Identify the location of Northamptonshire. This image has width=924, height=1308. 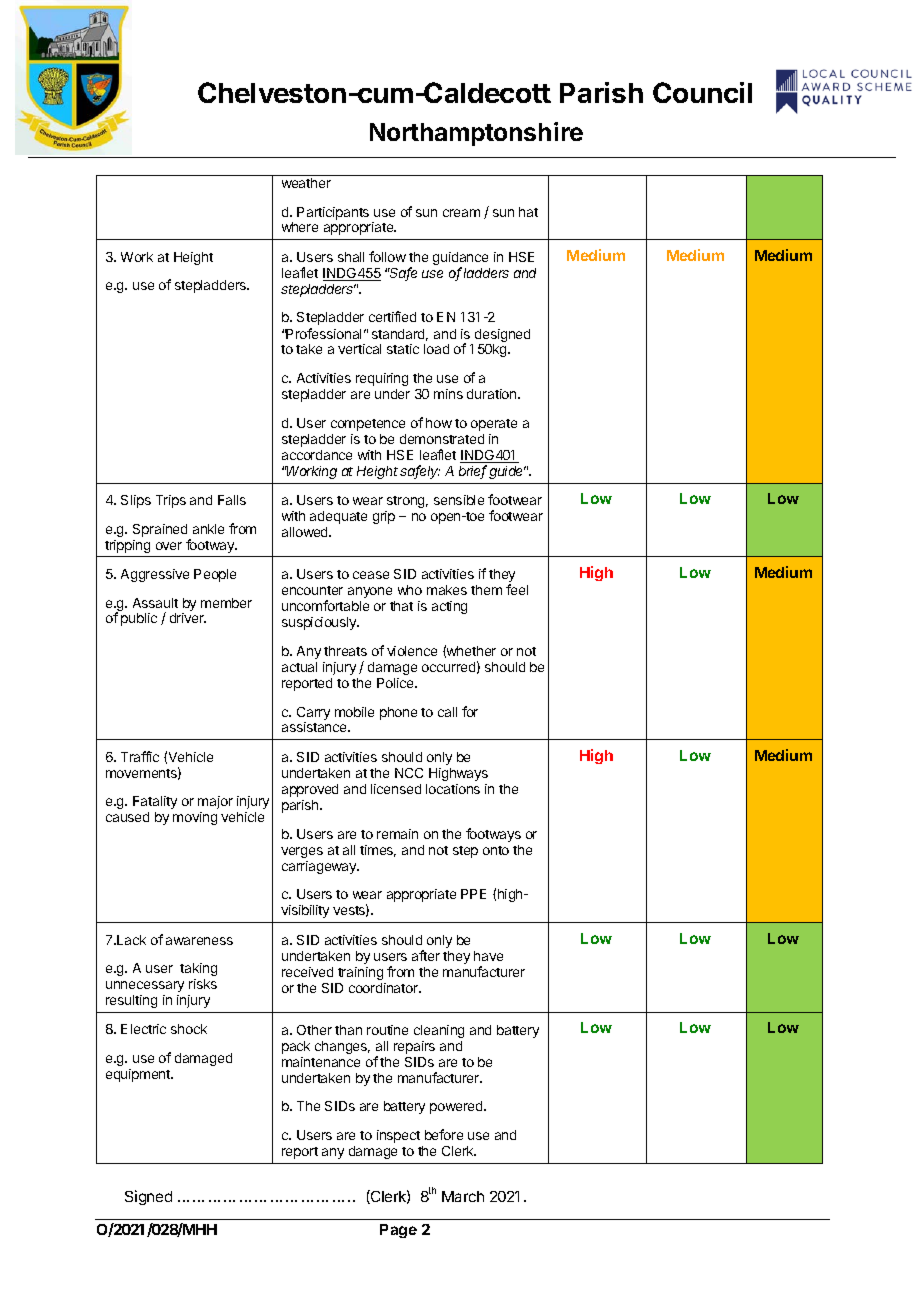
(476, 134).
